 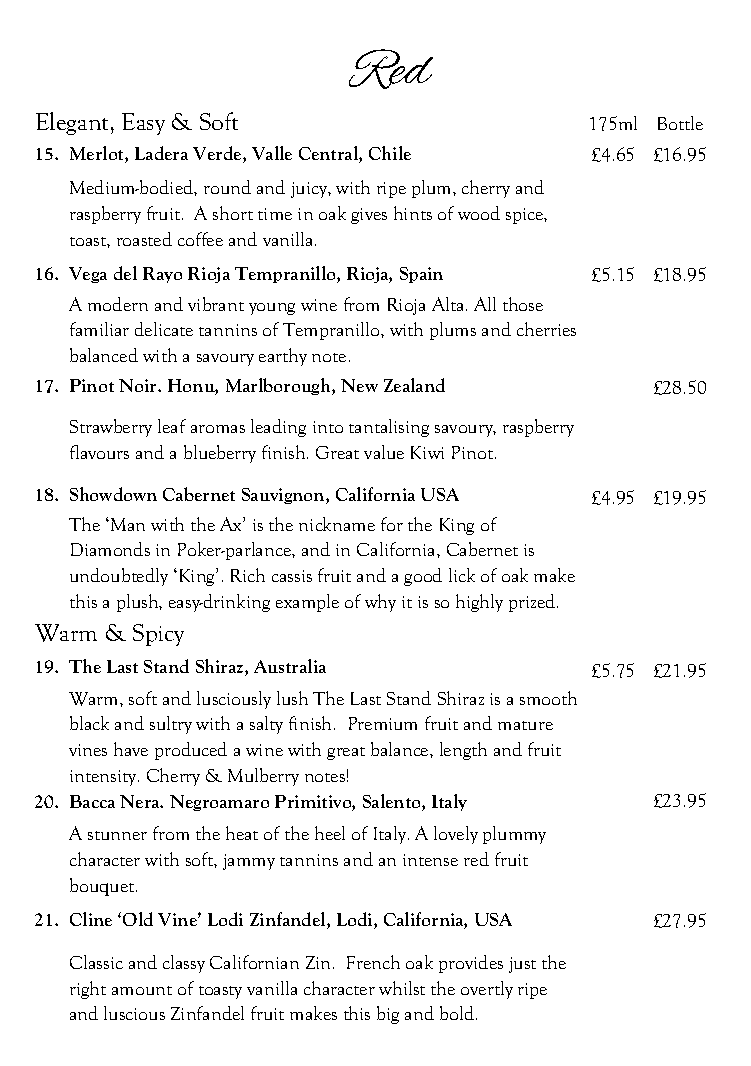 What do you see at coordinates (384, 452) in the page?
I see `value` at bounding box center [384, 452].
